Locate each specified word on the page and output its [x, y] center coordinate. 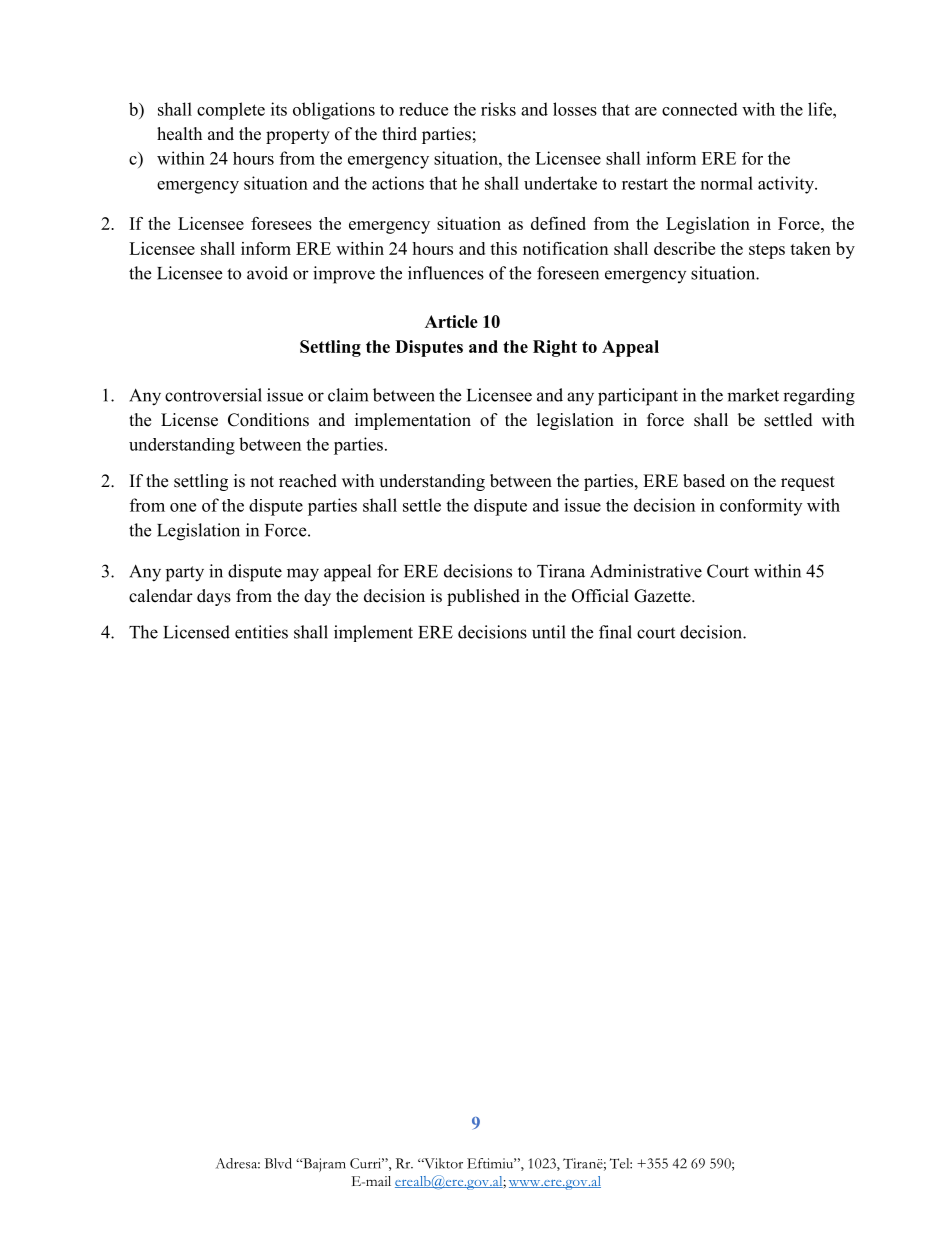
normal [727, 183]
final [615, 632]
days [214, 597]
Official [600, 596]
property [298, 136]
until [549, 632]
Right [555, 348]
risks [498, 109]
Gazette [663, 596]
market [753, 395]
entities [261, 632]
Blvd [278, 1163]
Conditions [268, 420]
